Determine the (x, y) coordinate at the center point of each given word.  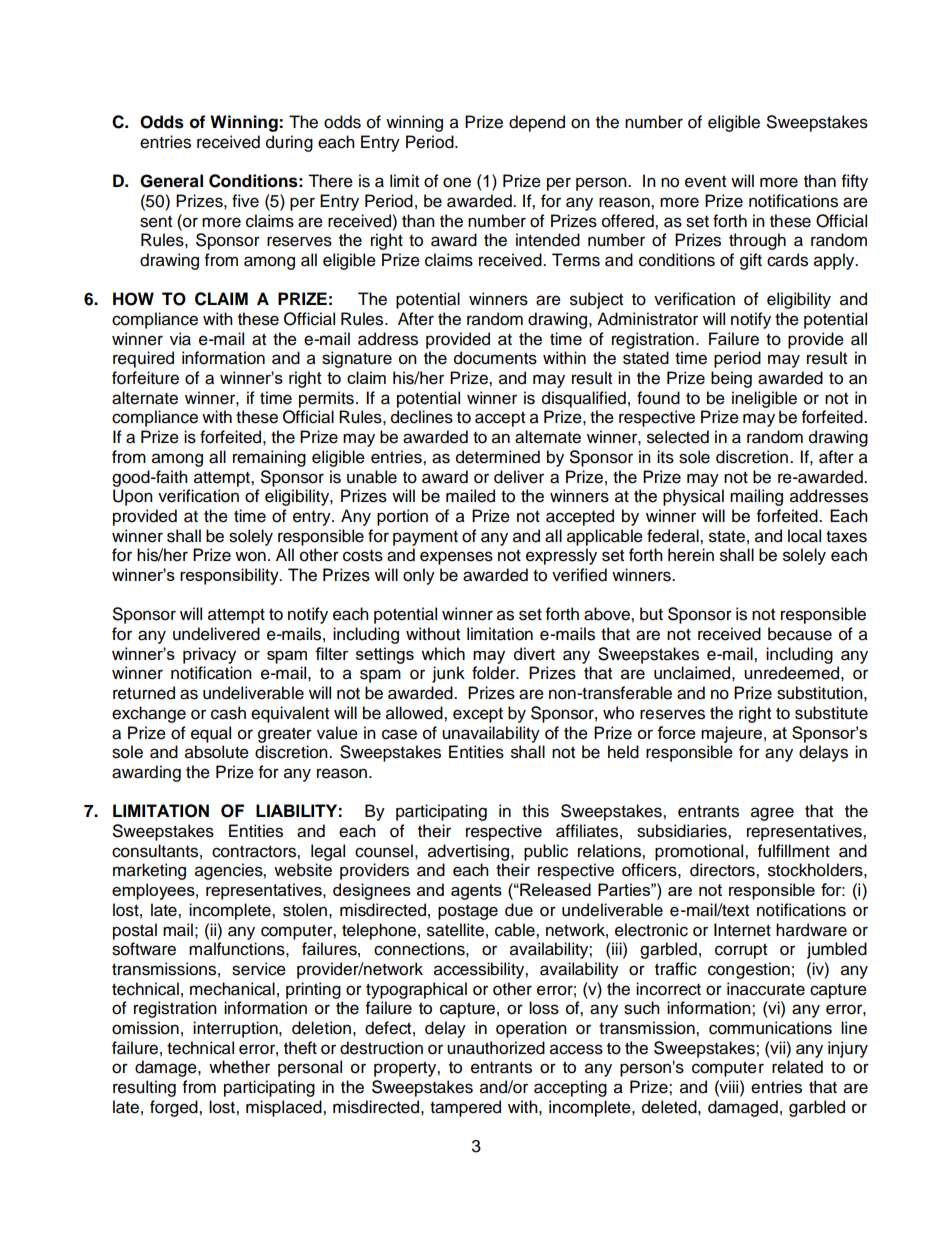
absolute (217, 752)
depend (537, 123)
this (535, 811)
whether (239, 1067)
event (705, 182)
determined (498, 457)
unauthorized (496, 1048)
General (171, 181)
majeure (731, 734)
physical (693, 497)
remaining (269, 458)
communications (770, 1028)
